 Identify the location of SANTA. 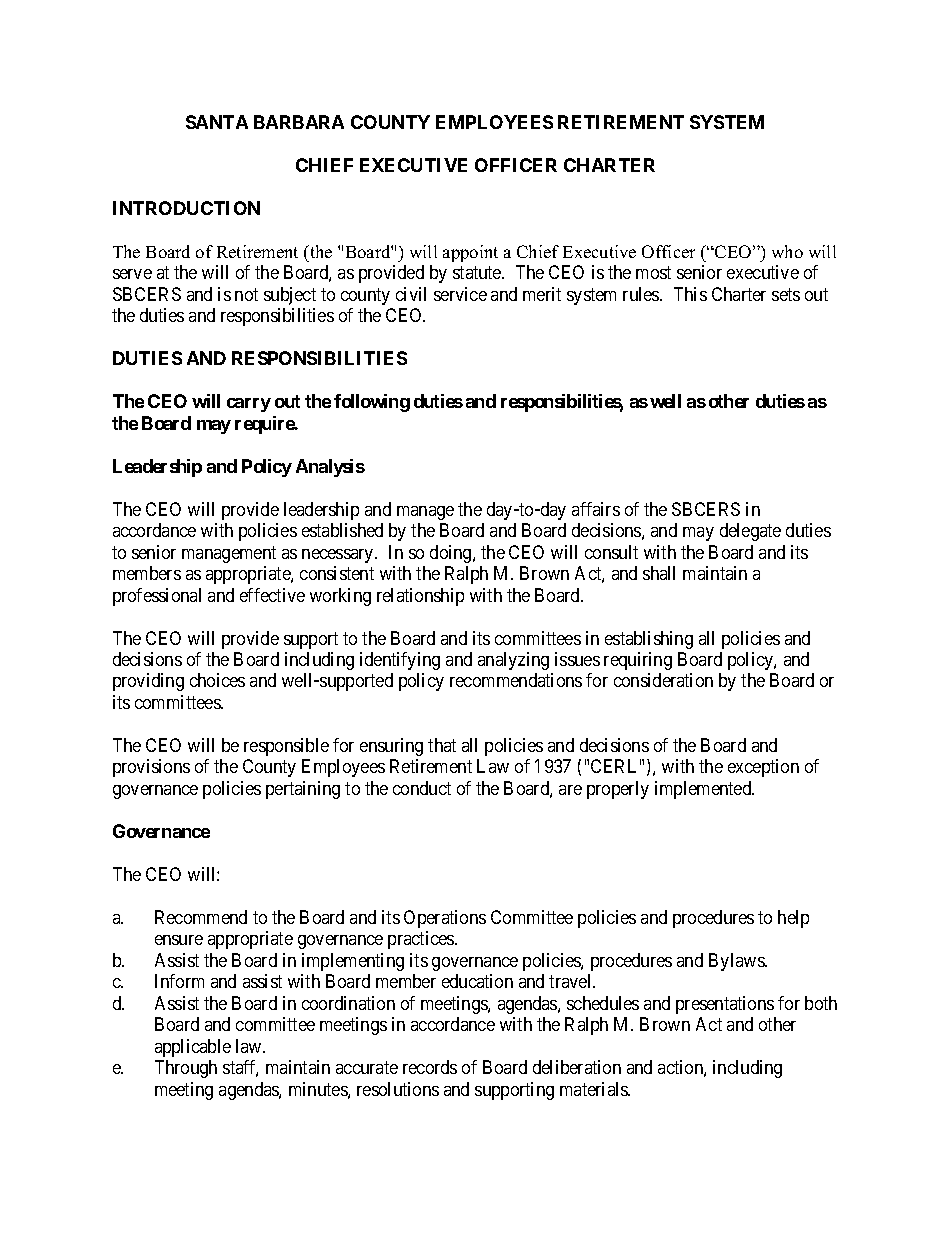
(217, 122).
